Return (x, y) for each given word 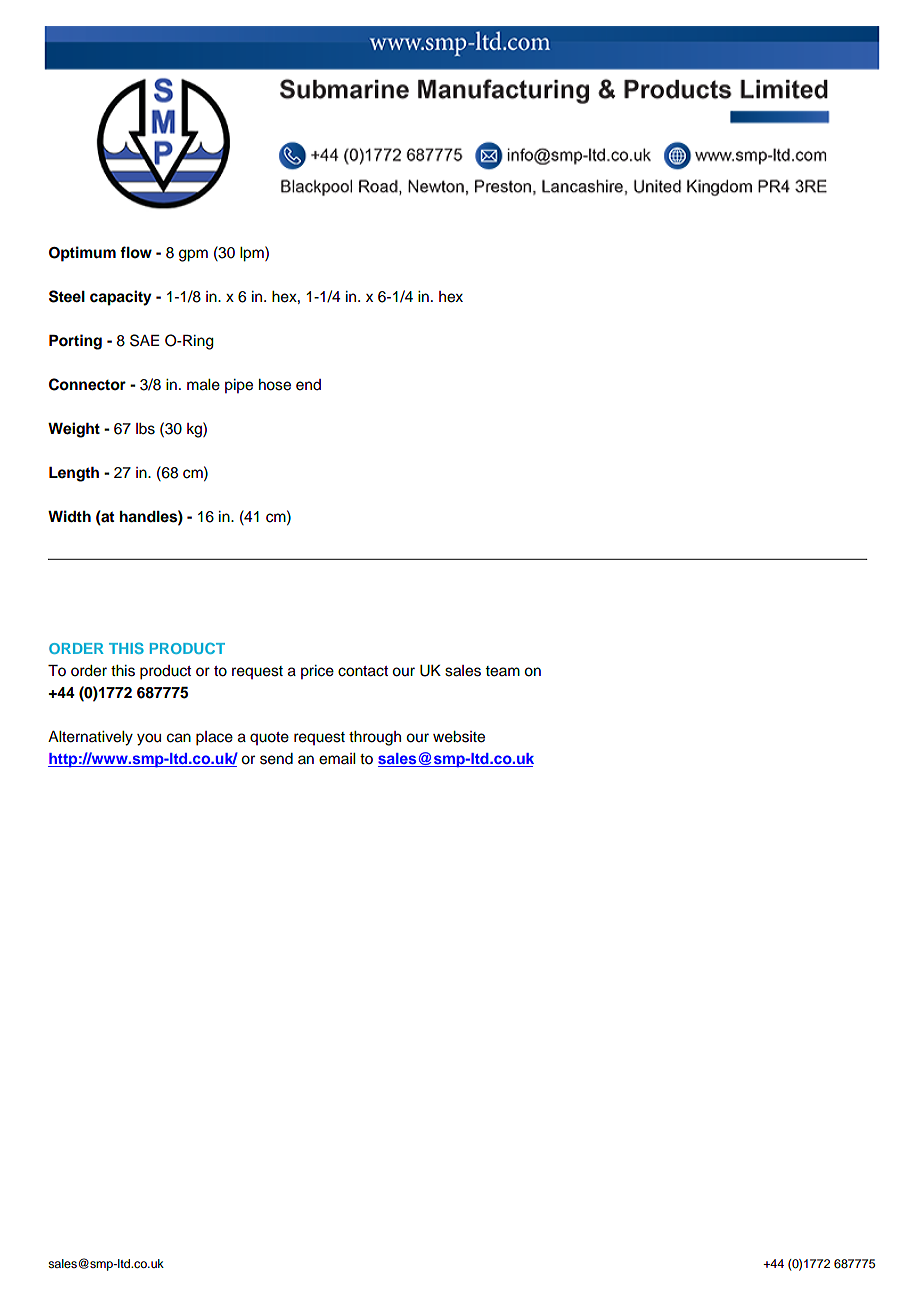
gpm (193, 255)
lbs (145, 429)
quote (269, 738)
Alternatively (90, 738)
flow (136, 252)
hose (275, 385)
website (459, 737)
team (502, 671)
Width (69, 516)
